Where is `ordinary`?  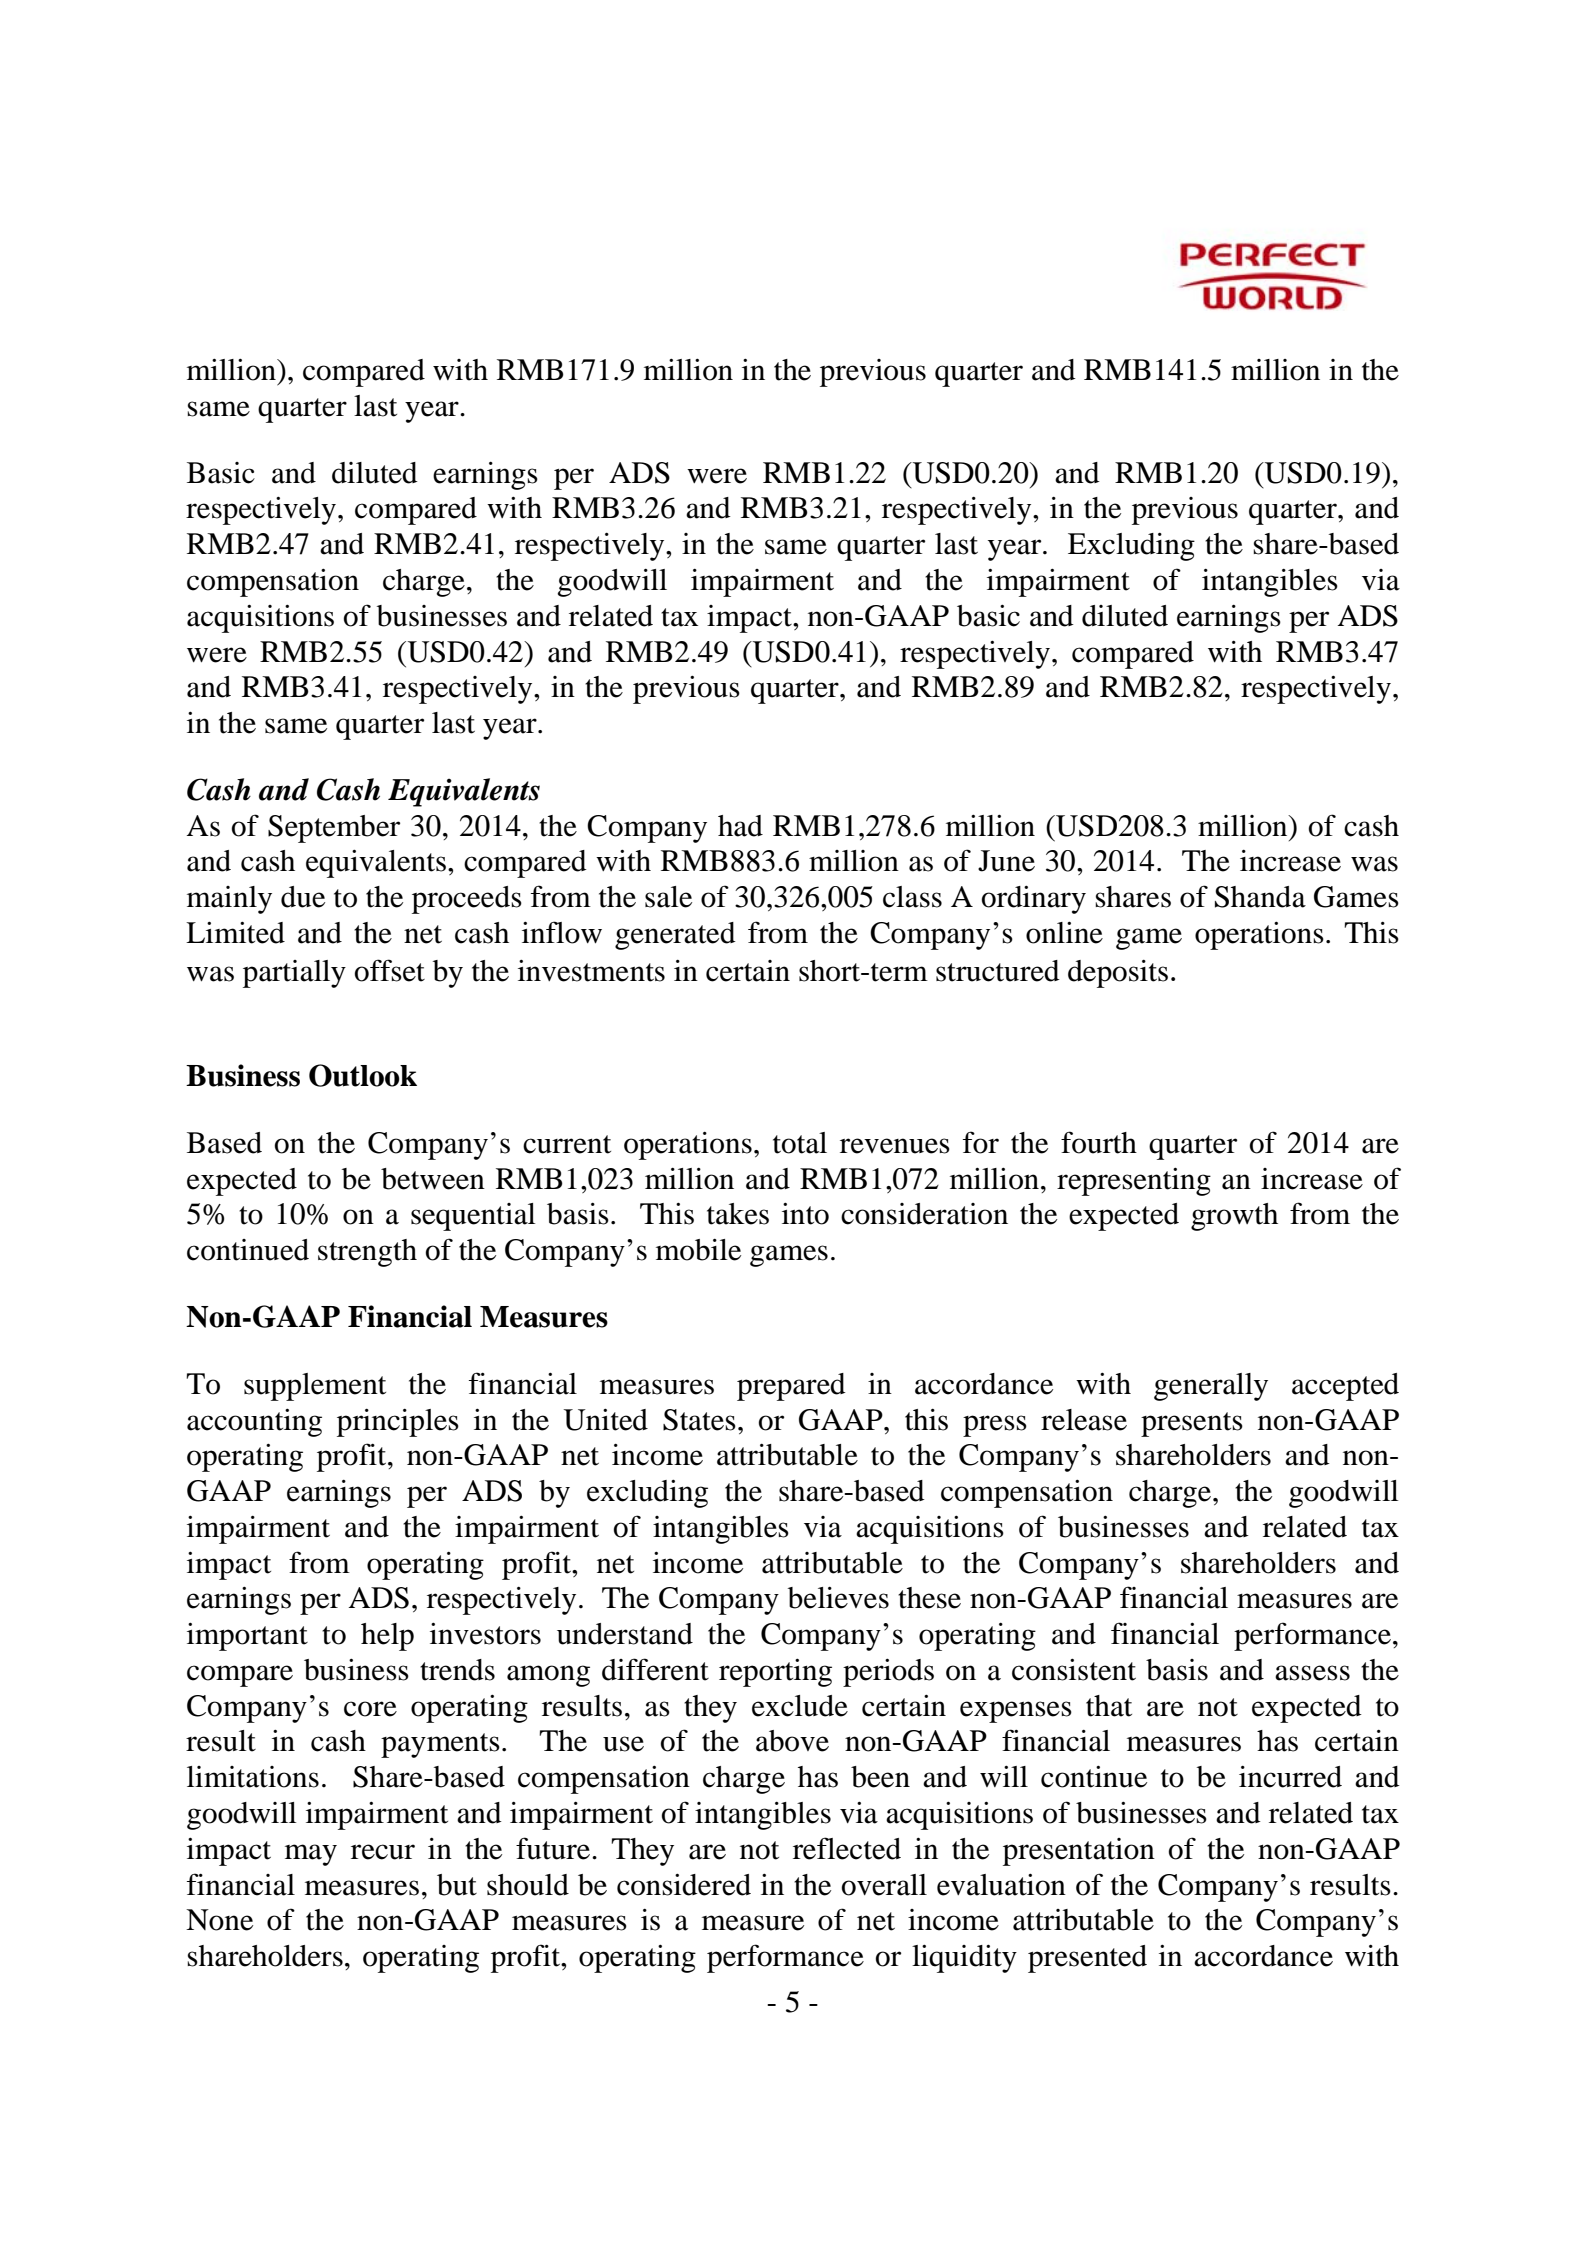
ordinary is located at coordinates (1034, 900).
